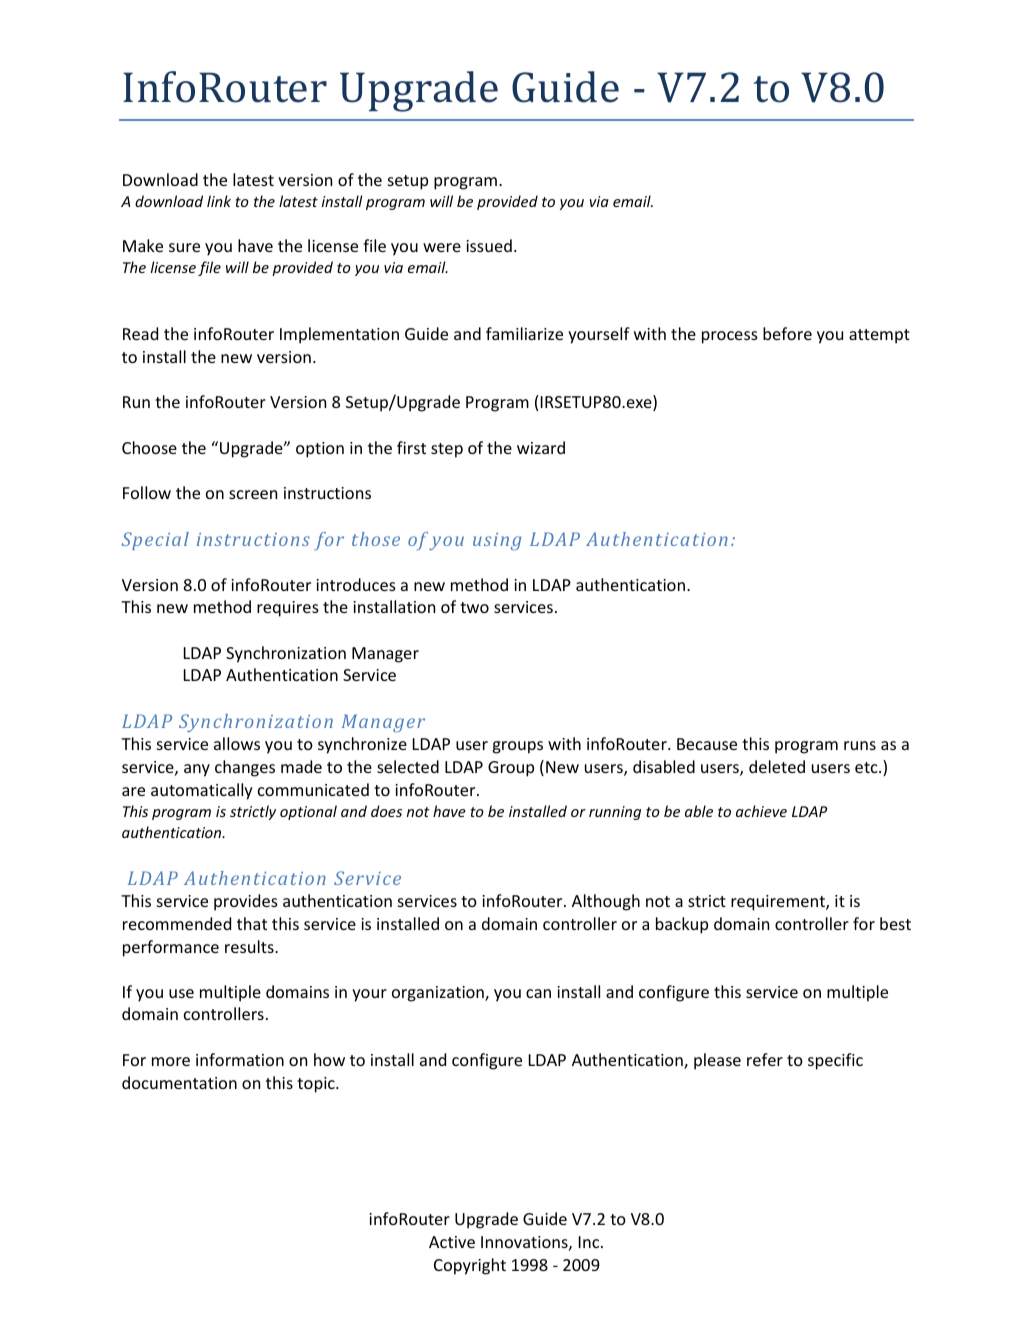 This page has width=1033, height=1337. I want to click on before, so click(787, 333).
